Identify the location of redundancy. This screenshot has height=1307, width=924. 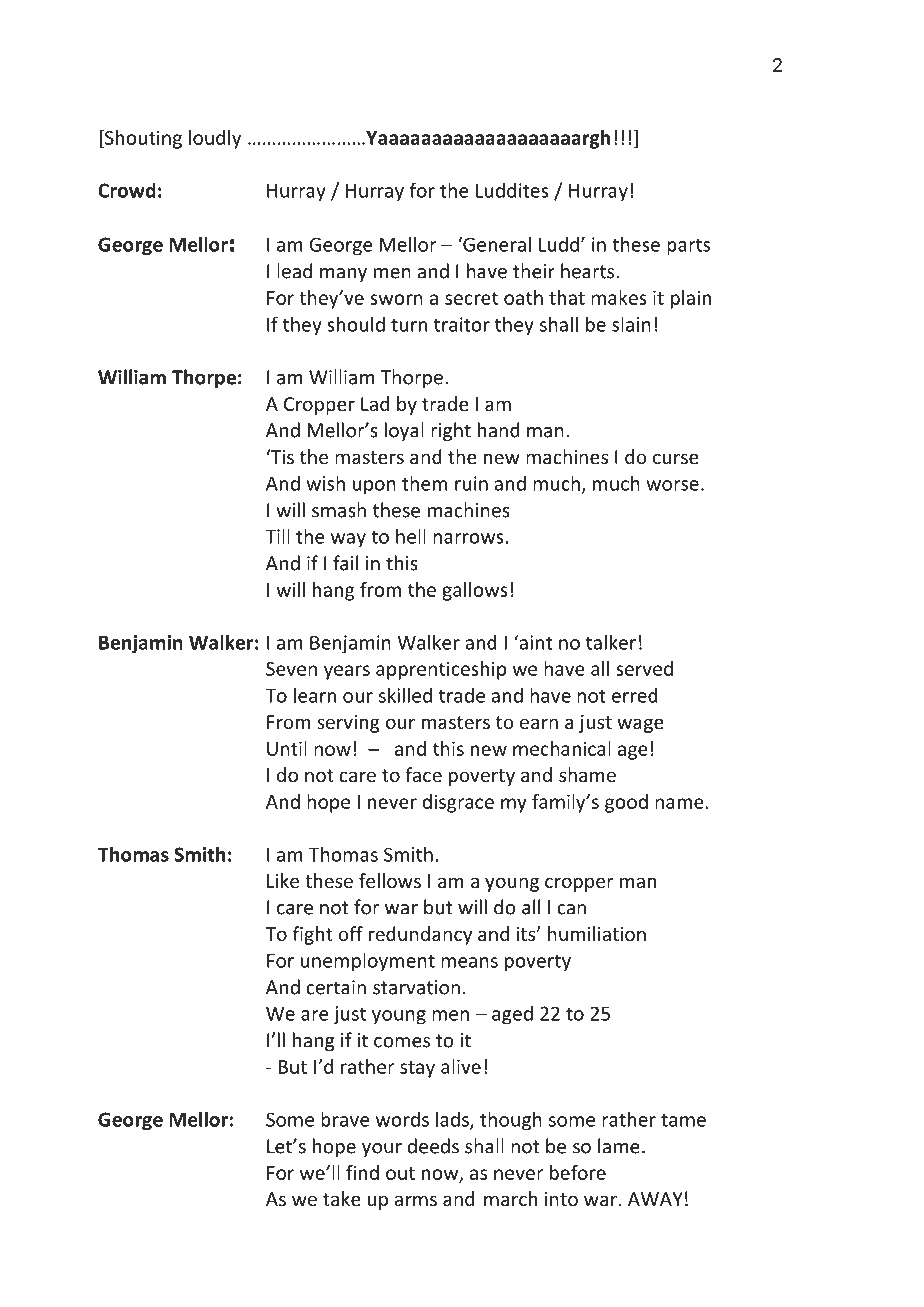
(420, 935).
